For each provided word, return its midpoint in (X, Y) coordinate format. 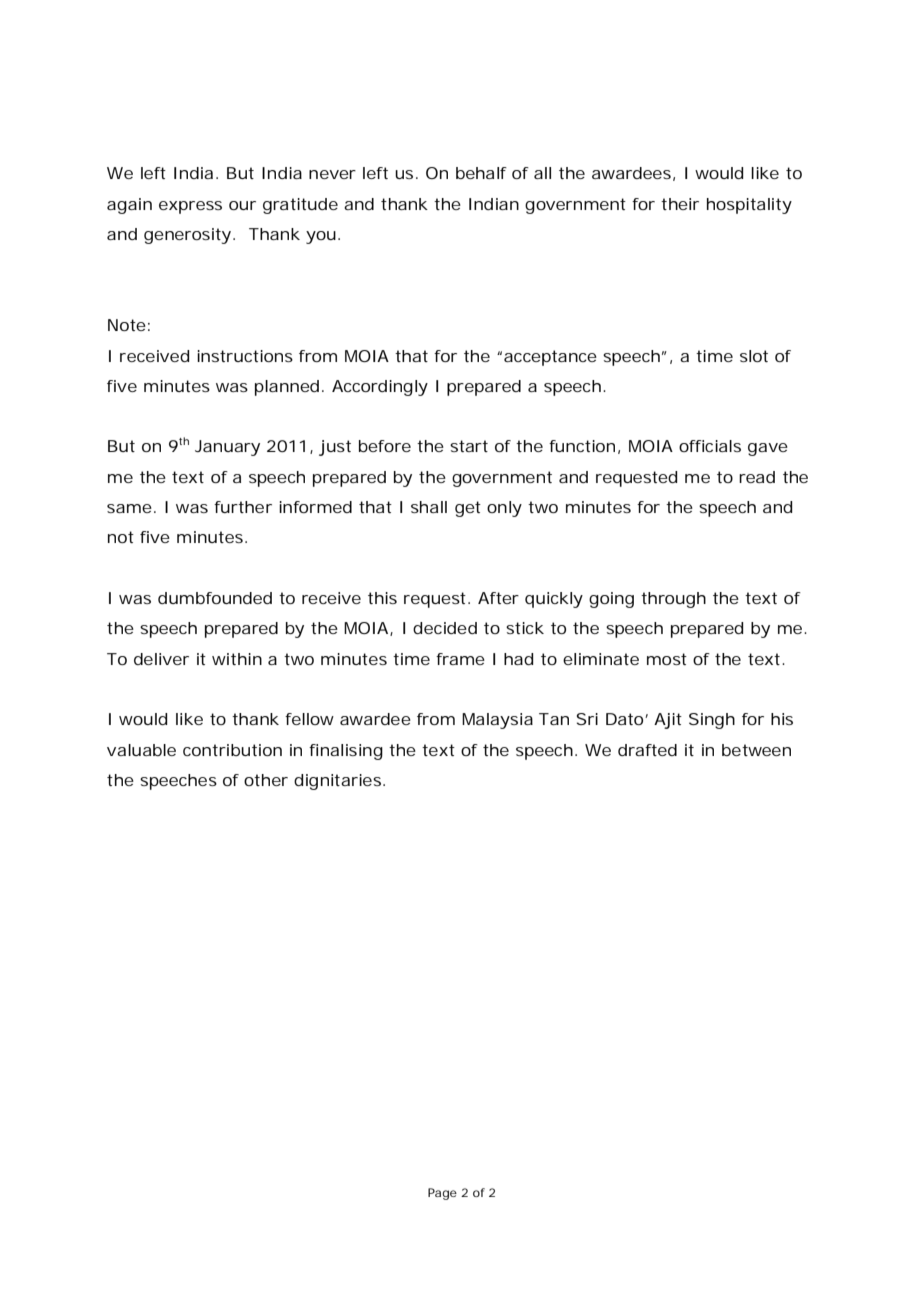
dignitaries (339, 782)
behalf (481, 173)
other (266, 780)
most (667, 659)
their (680, 204)
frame (460, 659)
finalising (346, 752)
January (227, 448)
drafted (647, 750)
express (190, 207)
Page (442, 1194)
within (237, 659)
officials (710, 446)
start (469, 446)
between (756, 750)
